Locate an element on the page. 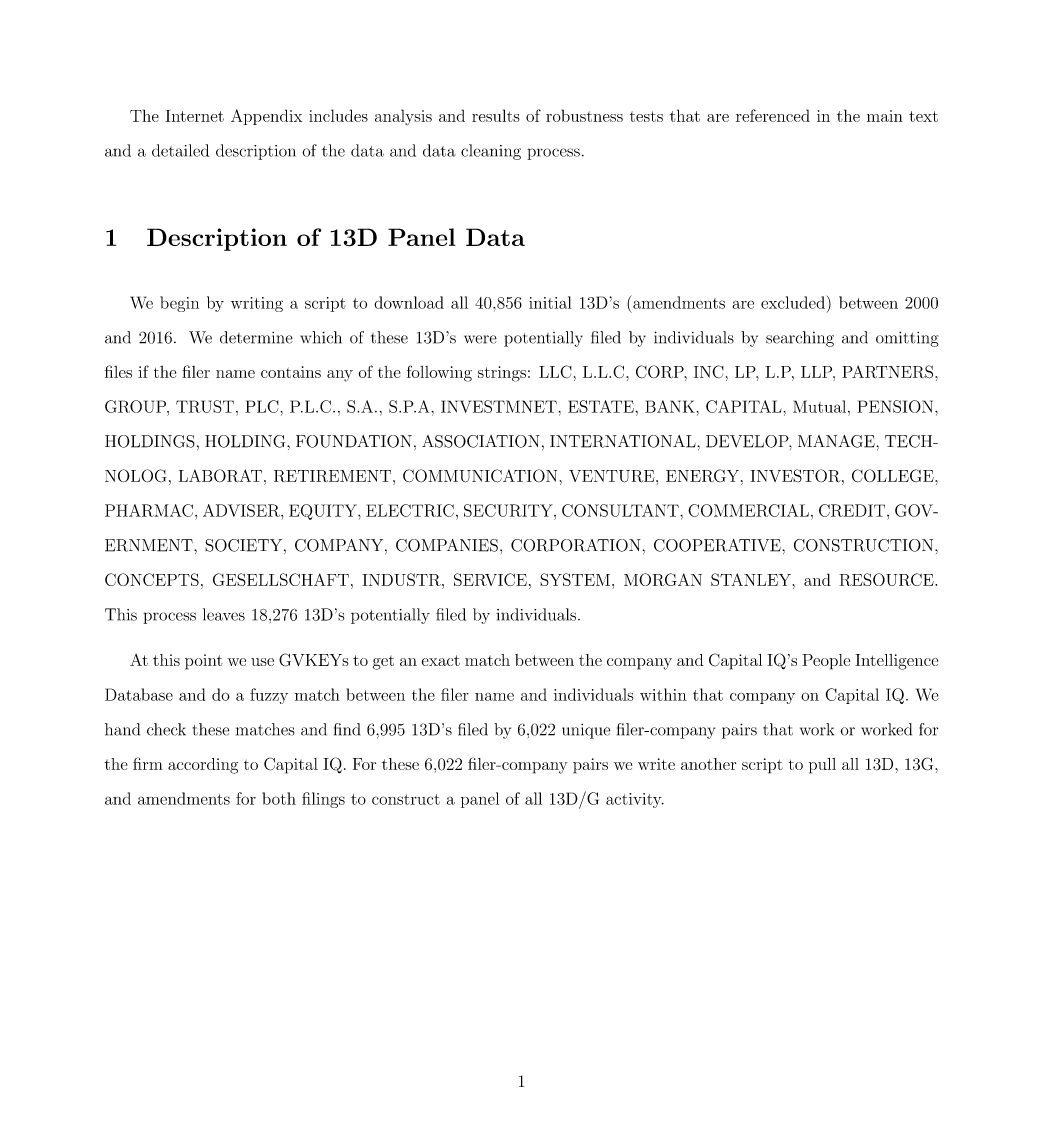  according is located at coordinates (203, 766).
